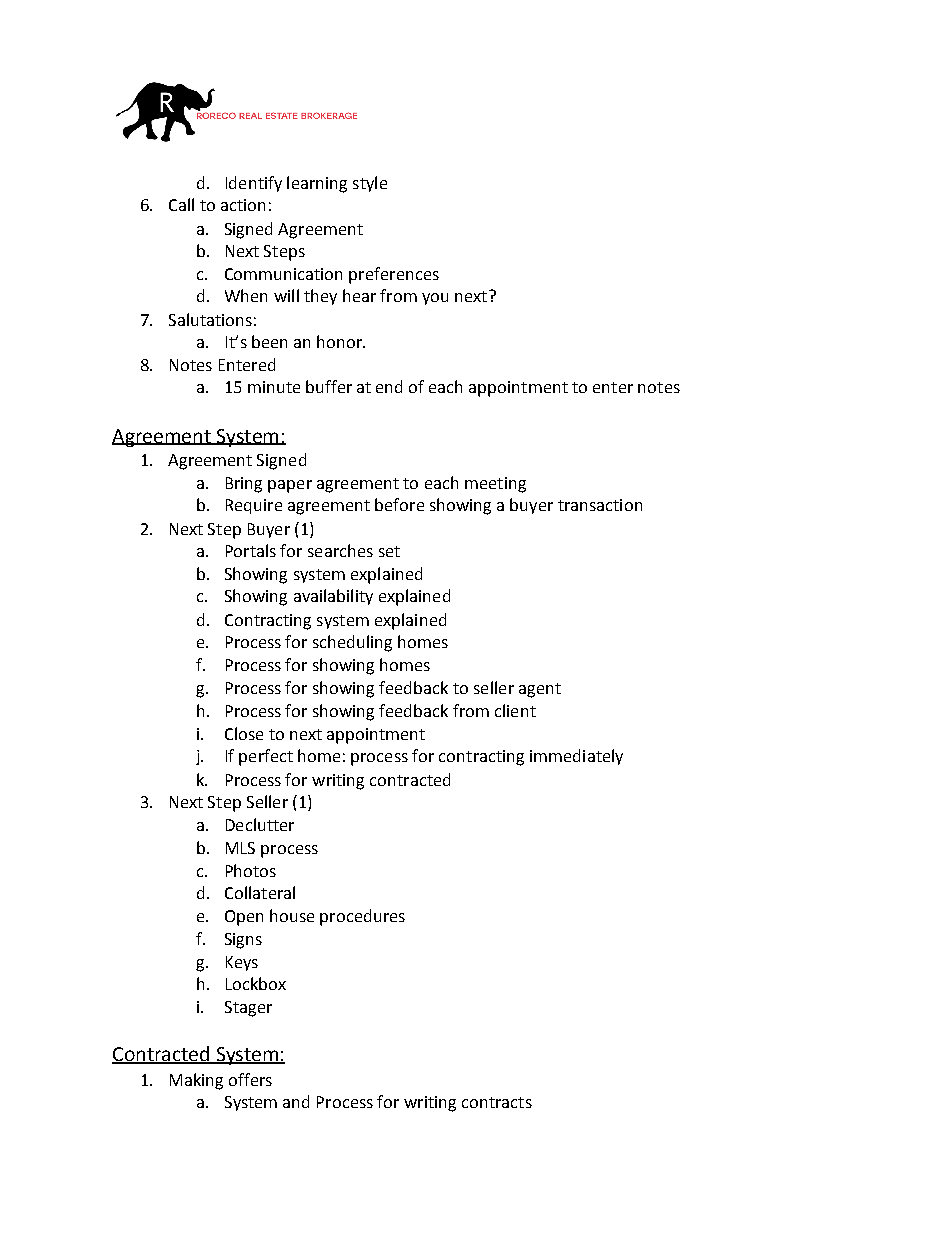 The image size is (952, 1233). I want to click on offers, so click(250, 1079).
